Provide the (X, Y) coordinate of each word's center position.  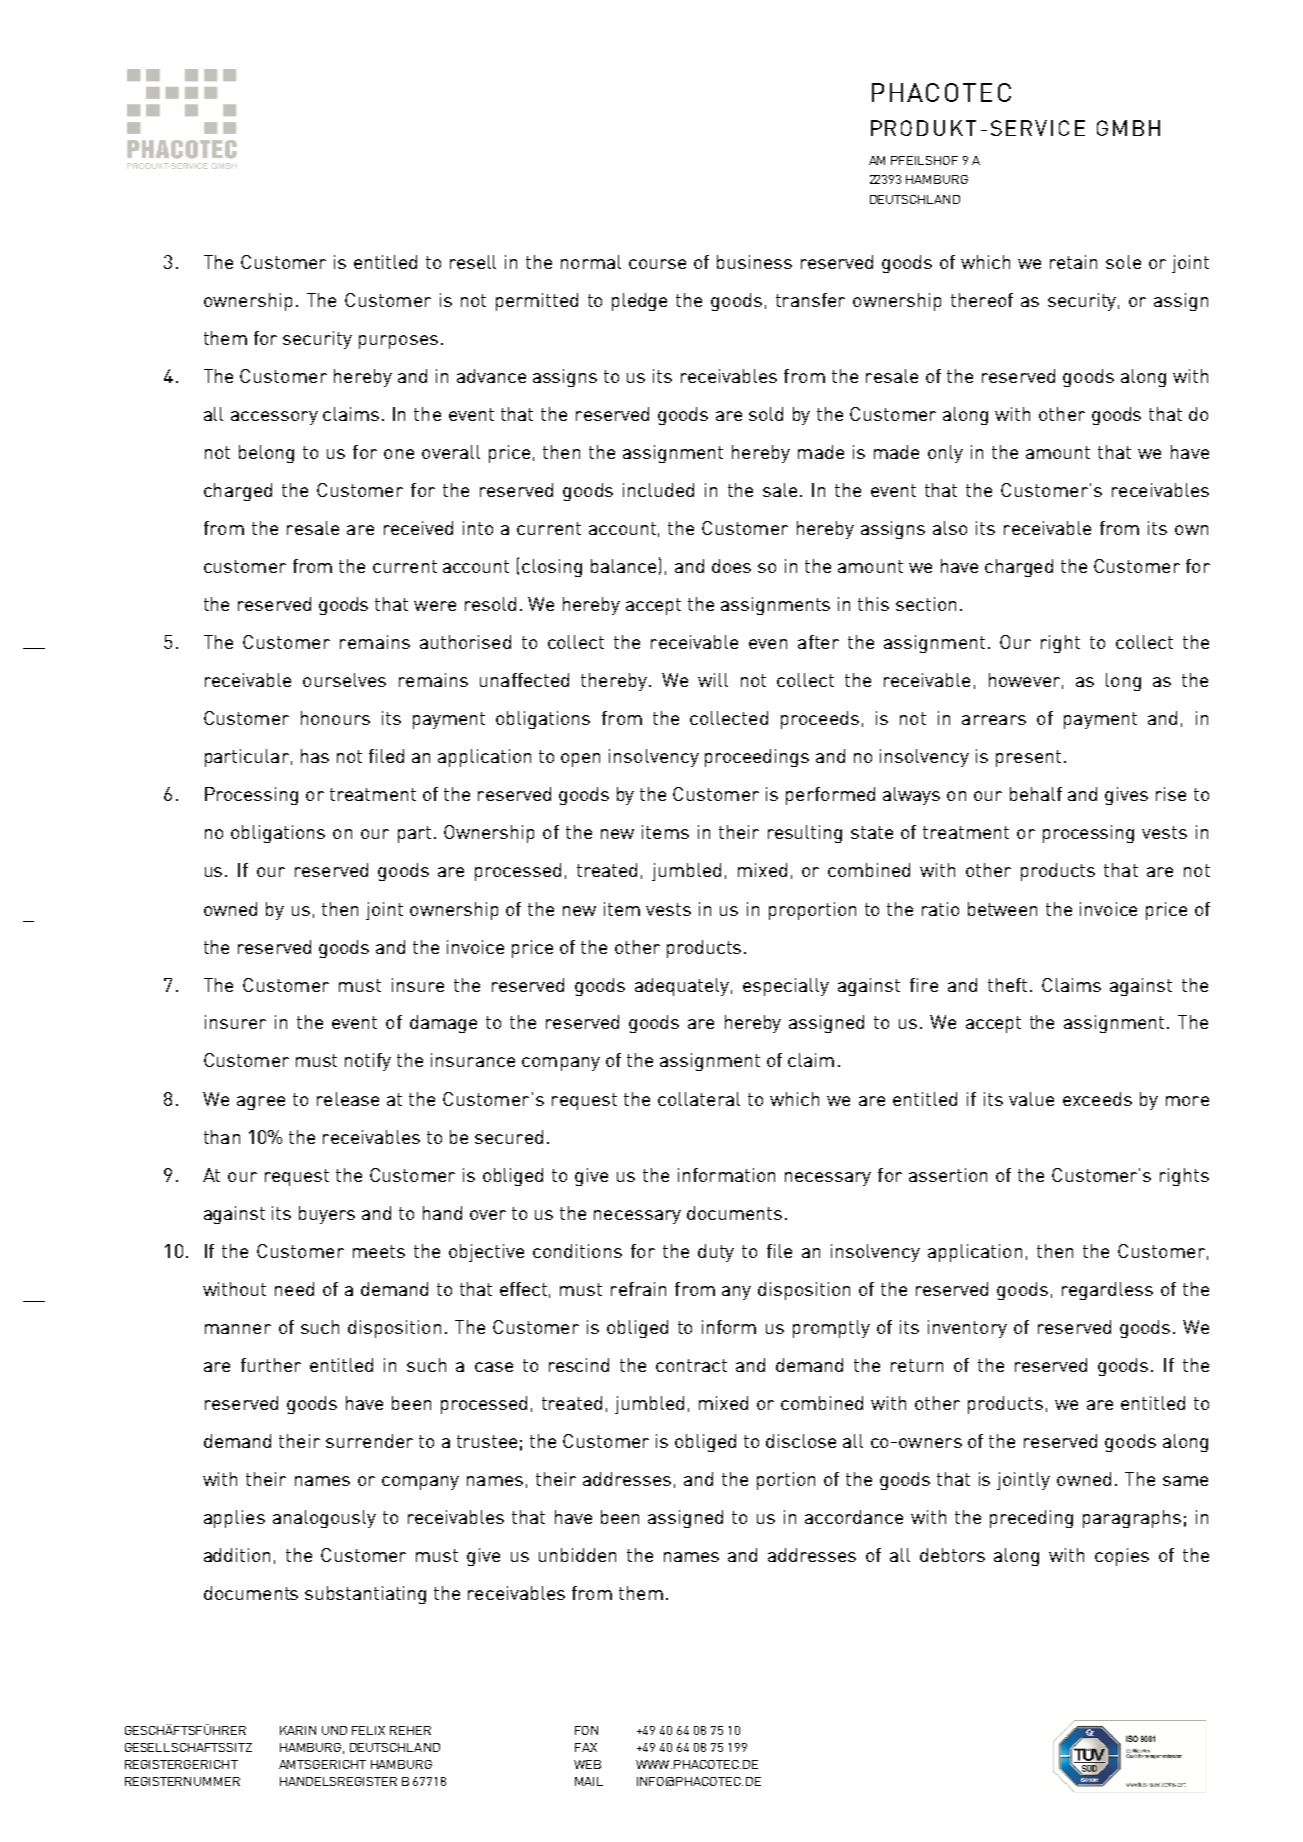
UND (334, 1730)
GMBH (1128, 128)
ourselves (344, 680)
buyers (327, 1215)
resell (473, 262)
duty (716, 1253)
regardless (1107, 1291)
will (713, 680)
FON (586, 1730)
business (754, 262)
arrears (994, 720)
